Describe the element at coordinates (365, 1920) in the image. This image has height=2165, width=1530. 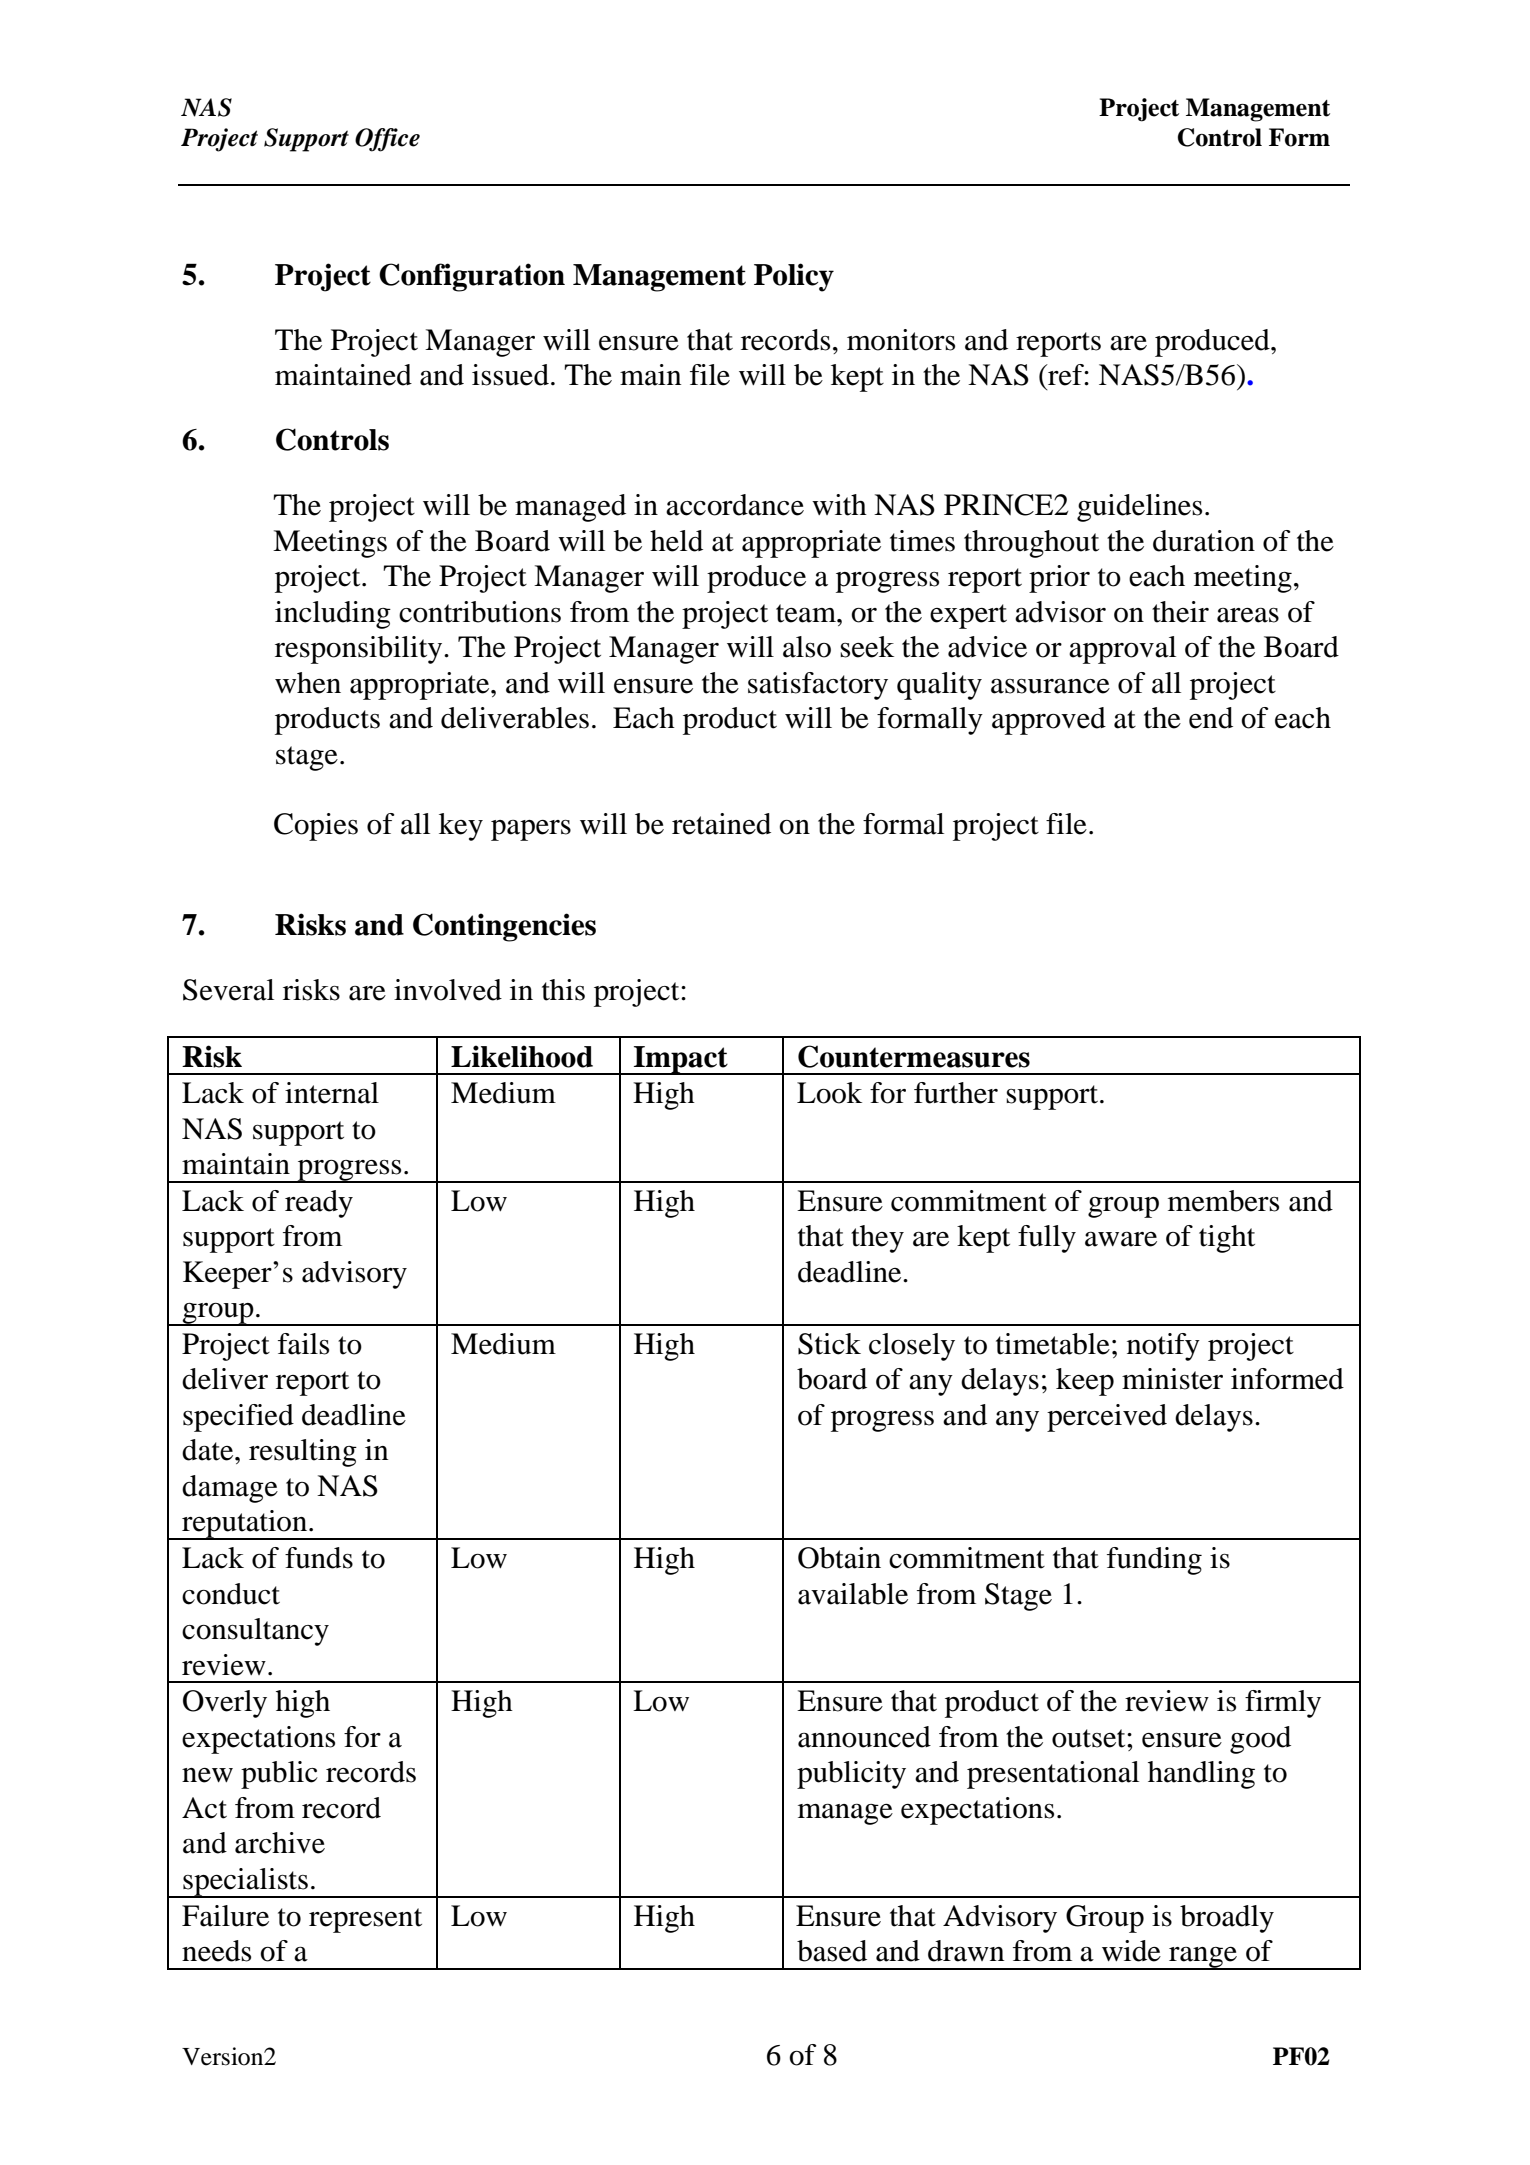
I see `represent` at that location.
